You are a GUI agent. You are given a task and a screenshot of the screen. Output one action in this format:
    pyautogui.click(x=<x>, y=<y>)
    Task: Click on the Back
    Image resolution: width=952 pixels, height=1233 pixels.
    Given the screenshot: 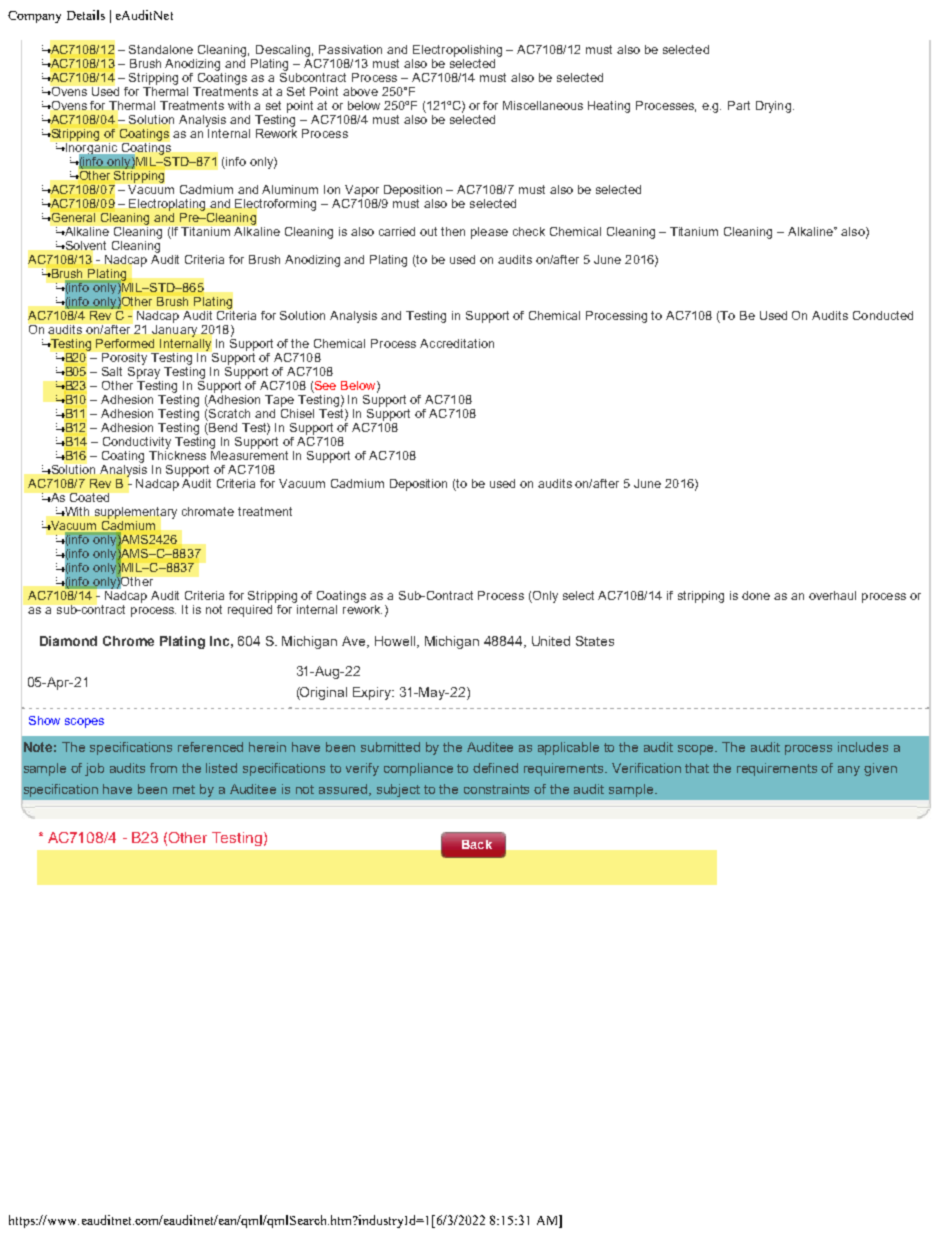 What is the action you would take?
    pyautogui.click(x=477, y=844)
